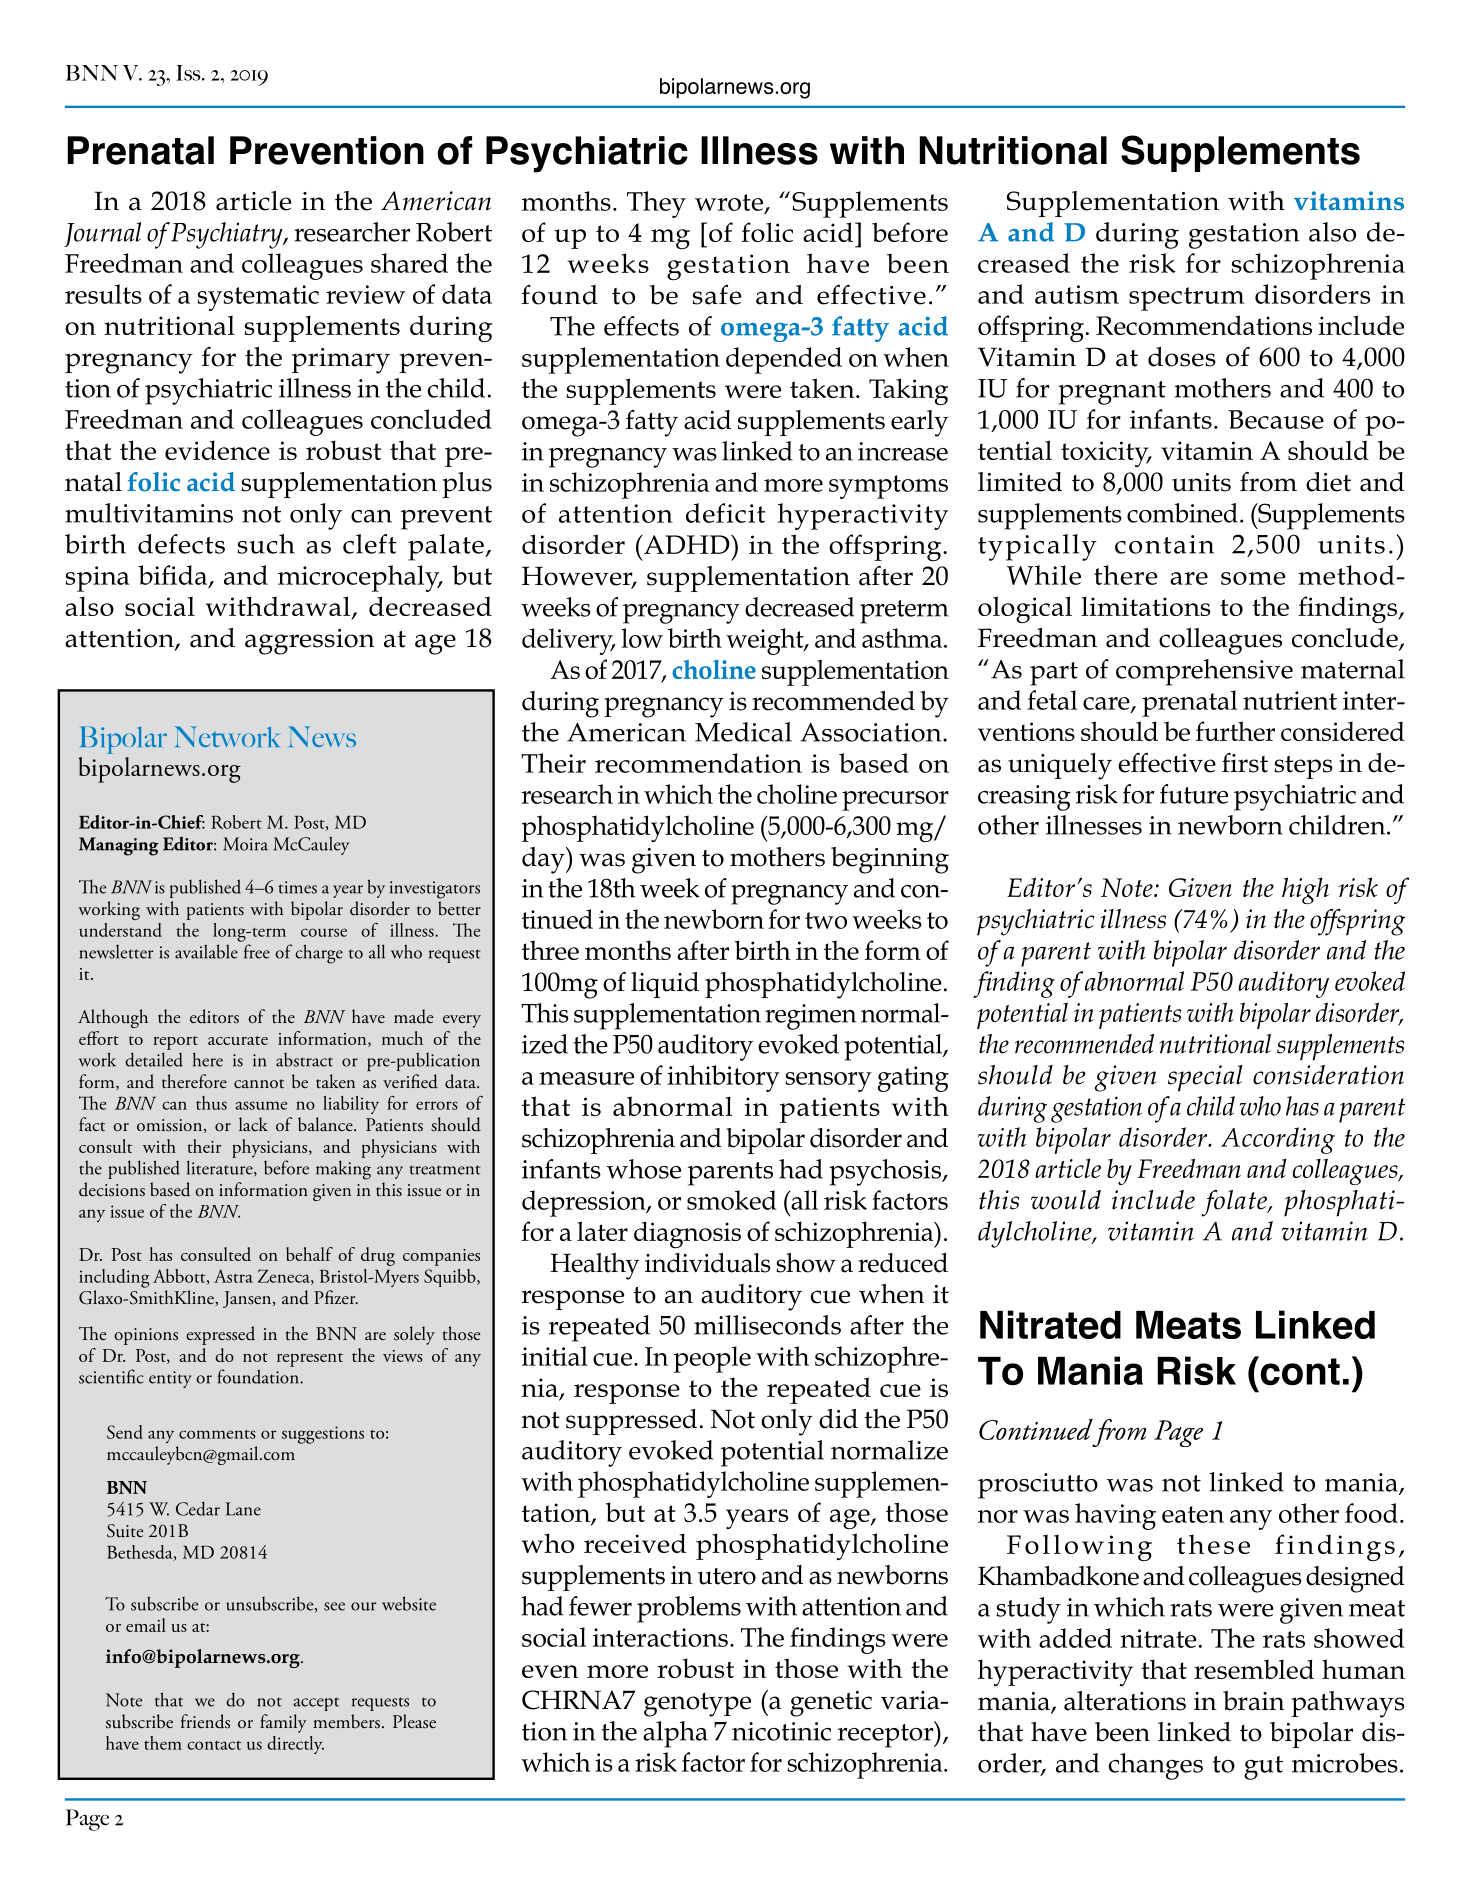 This image has width=1470, height=1902. I want to click on some, so click(1253, 578).
